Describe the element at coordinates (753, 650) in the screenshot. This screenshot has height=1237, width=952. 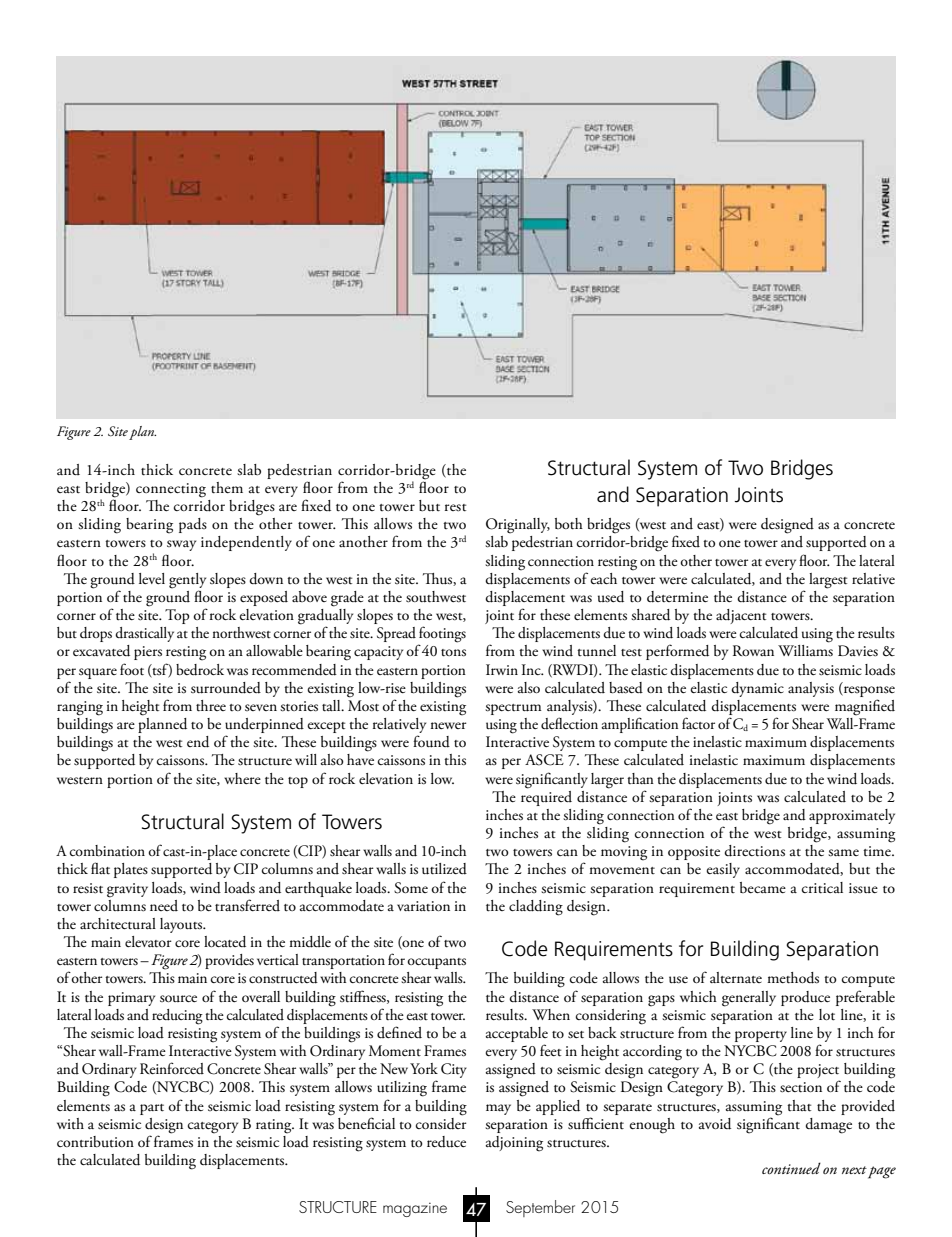
I see `Rowan` at that location.
